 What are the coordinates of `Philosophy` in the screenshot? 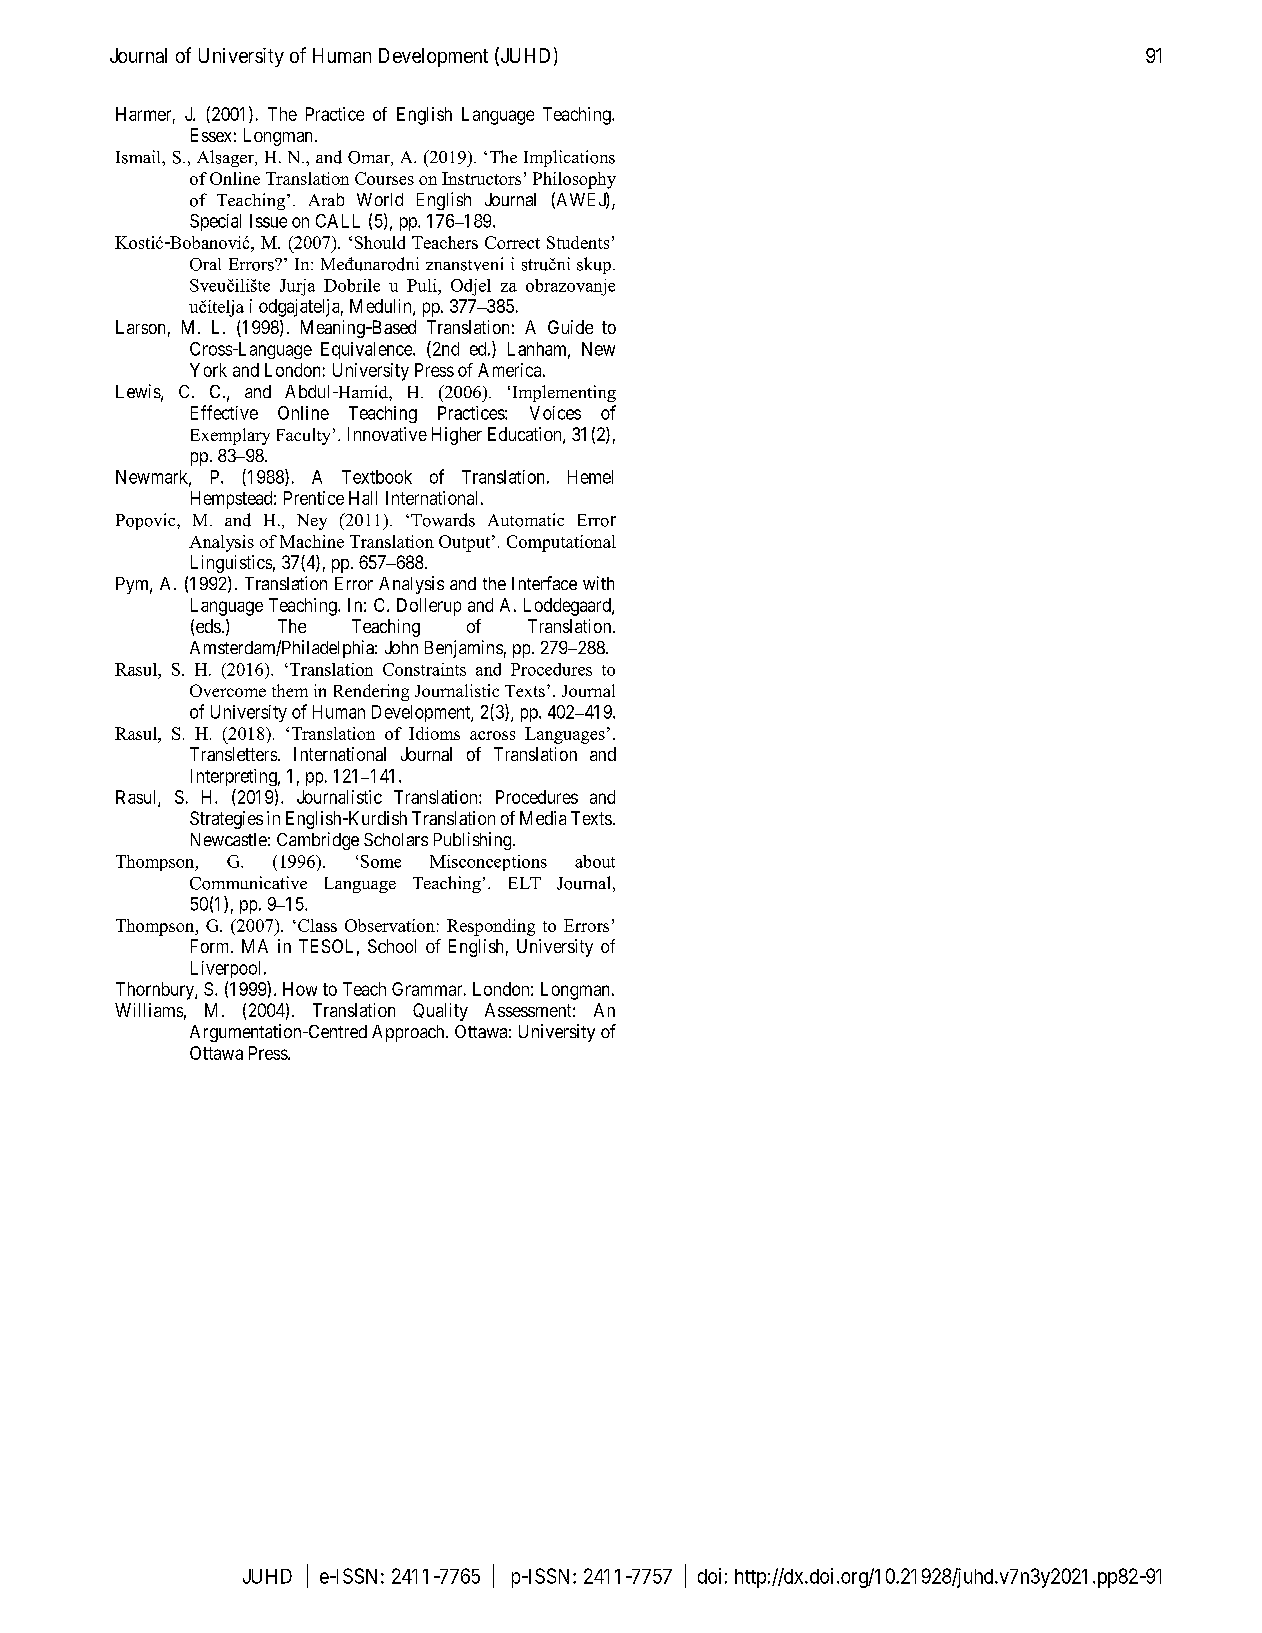 It's located at (574, 180).
